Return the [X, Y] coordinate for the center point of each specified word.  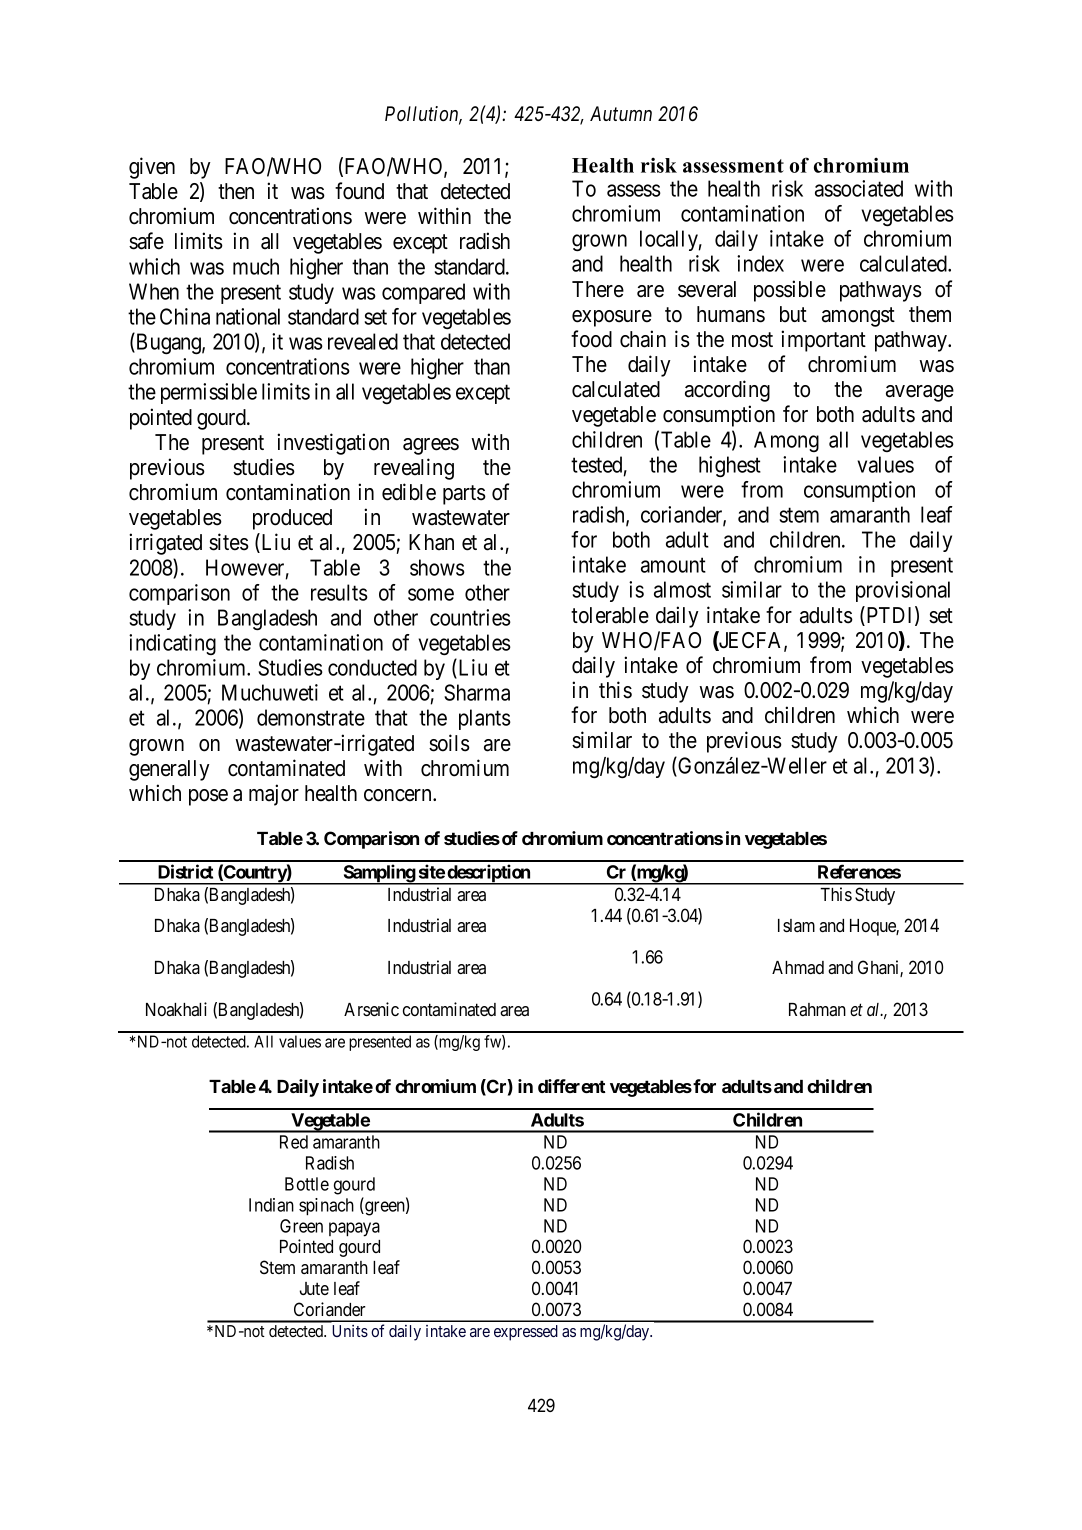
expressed [526, 1333]
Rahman [817, 1009]
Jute [314, 1288]
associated [859, 188]
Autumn [621, 113]
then [236, 191]
